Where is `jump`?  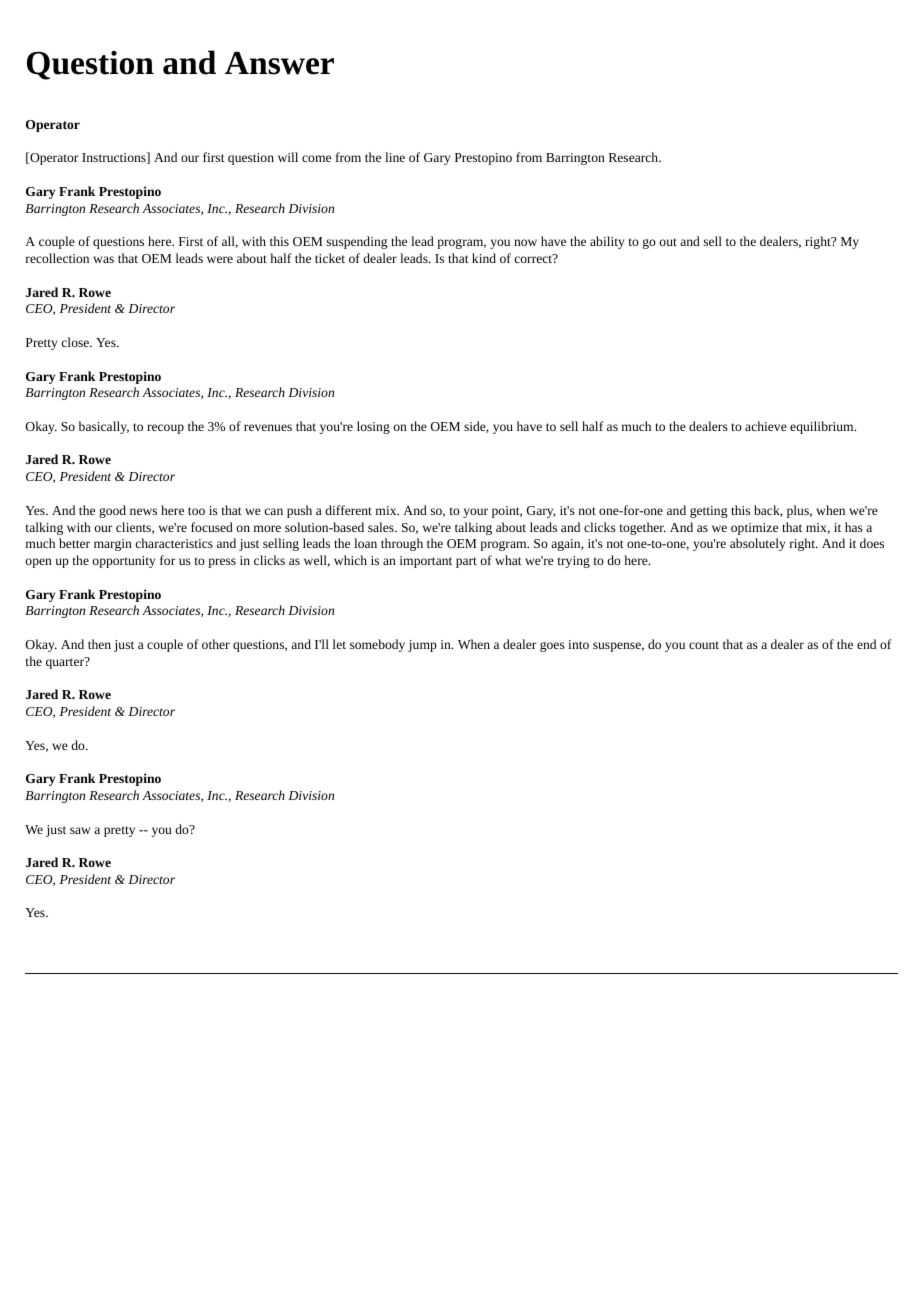 jump is located at coordinates (422, 646).
